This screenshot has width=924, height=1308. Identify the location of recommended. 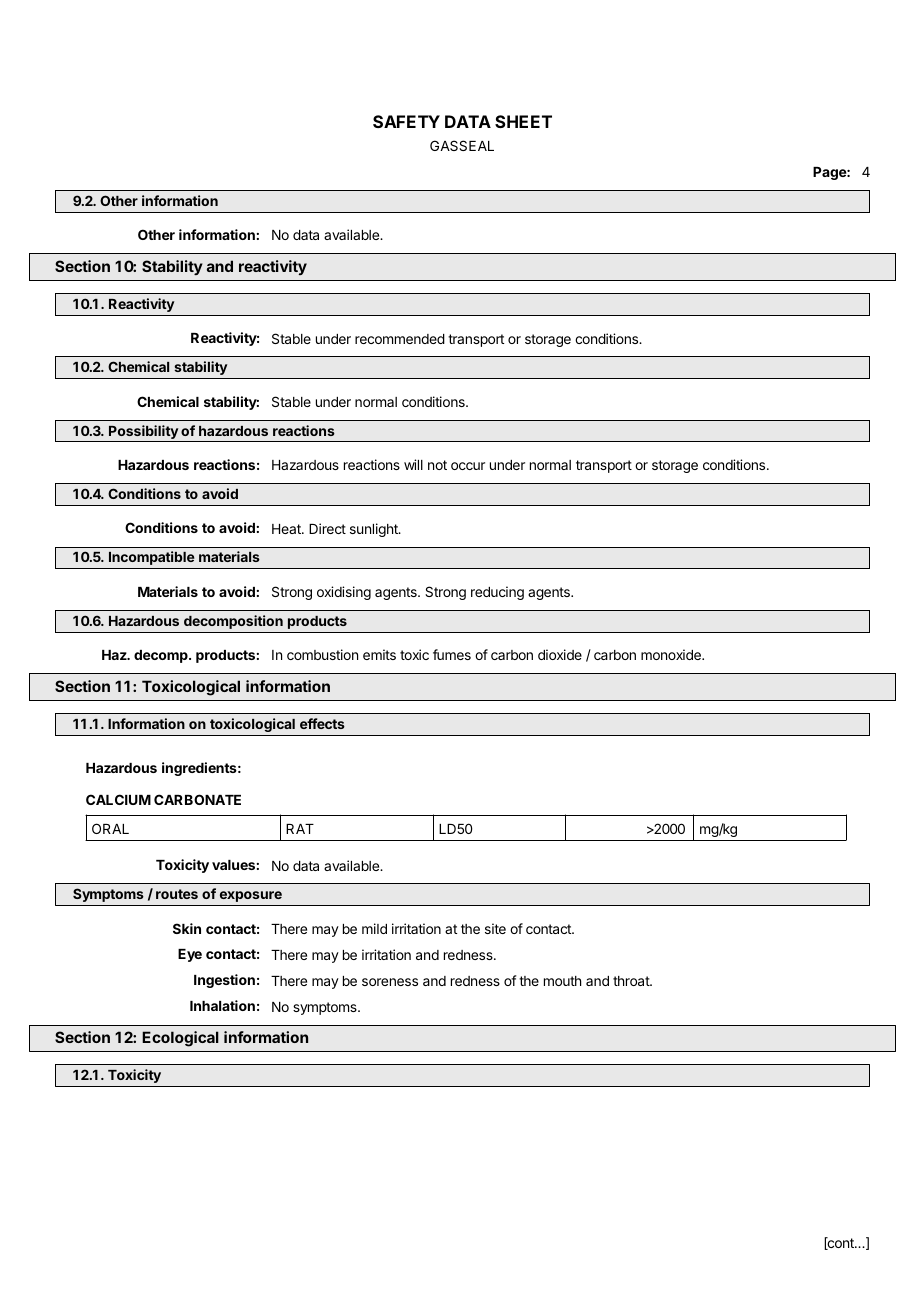
(400, 339).
